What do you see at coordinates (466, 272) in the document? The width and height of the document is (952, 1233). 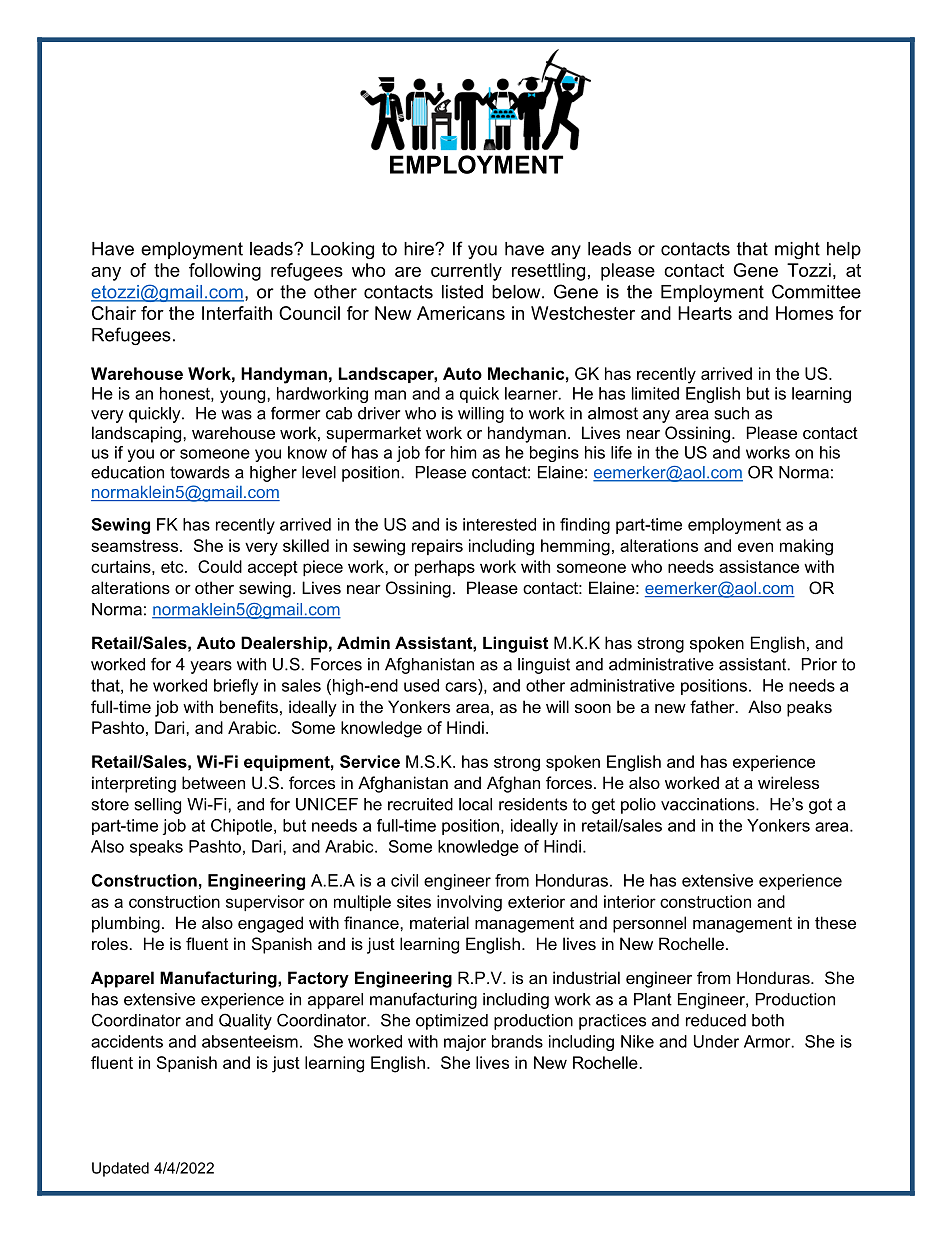 I see `currently` at bounding box center [466, 272].
